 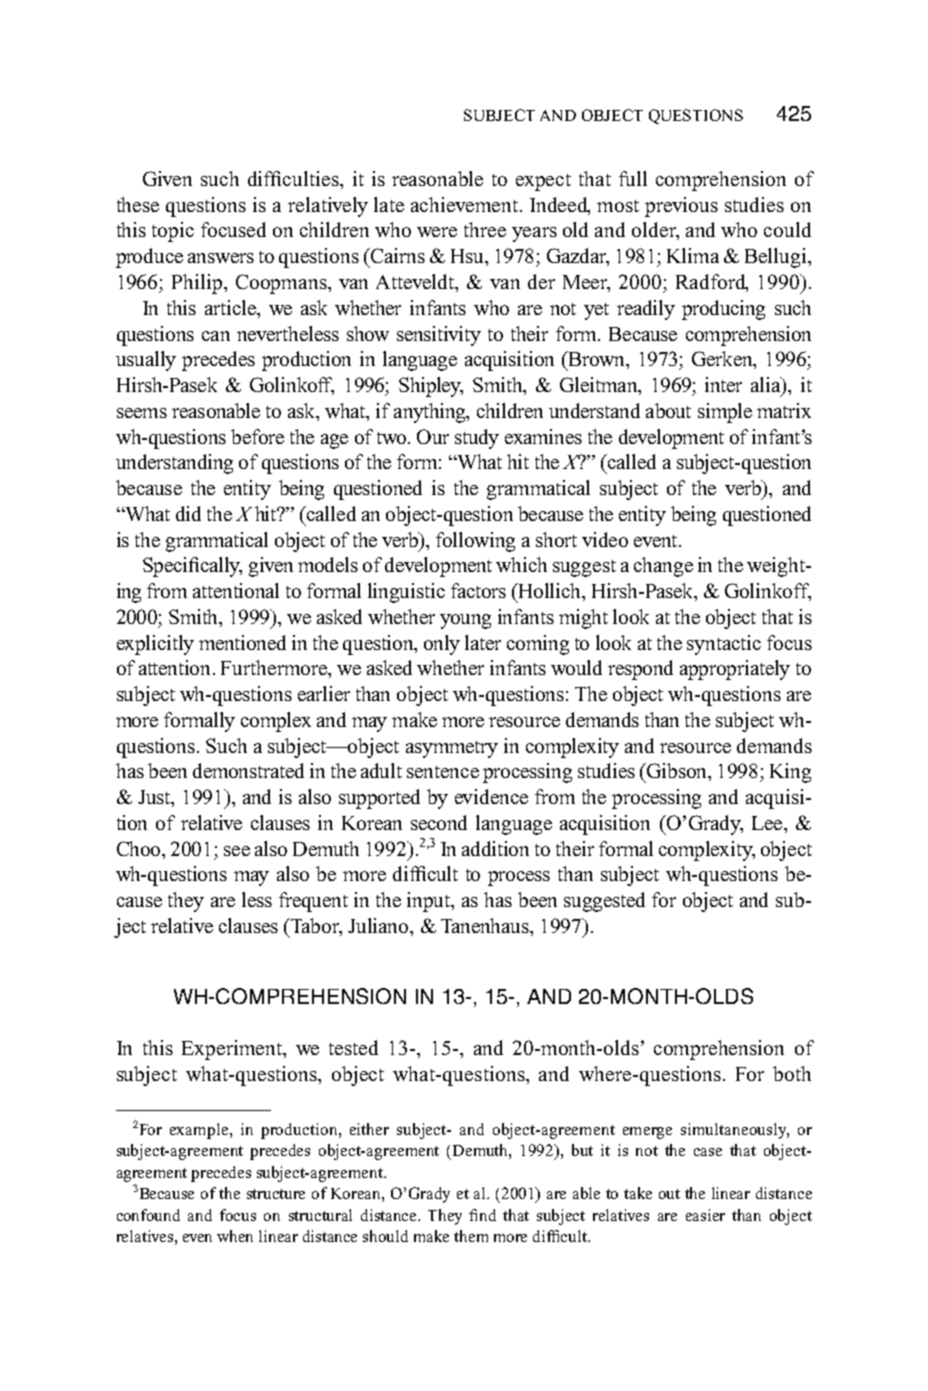 I want to click on following, so click(x=475, y=542).
